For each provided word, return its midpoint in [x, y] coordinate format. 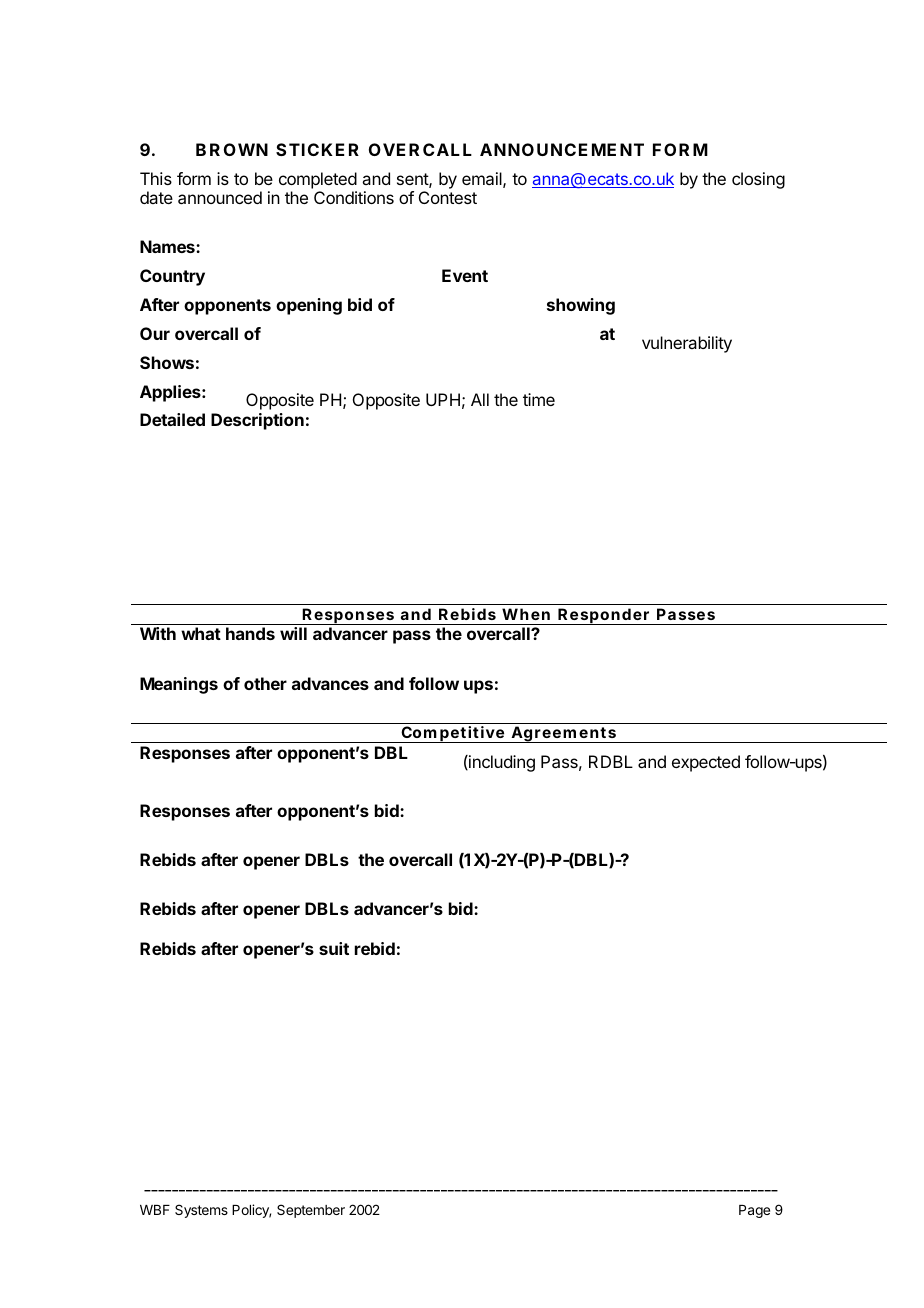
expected [706, 763]
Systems [201, 1211]
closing [758, 180]
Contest [448, 197]
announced [220, 197]
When [526, 614]
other [265, 683]
